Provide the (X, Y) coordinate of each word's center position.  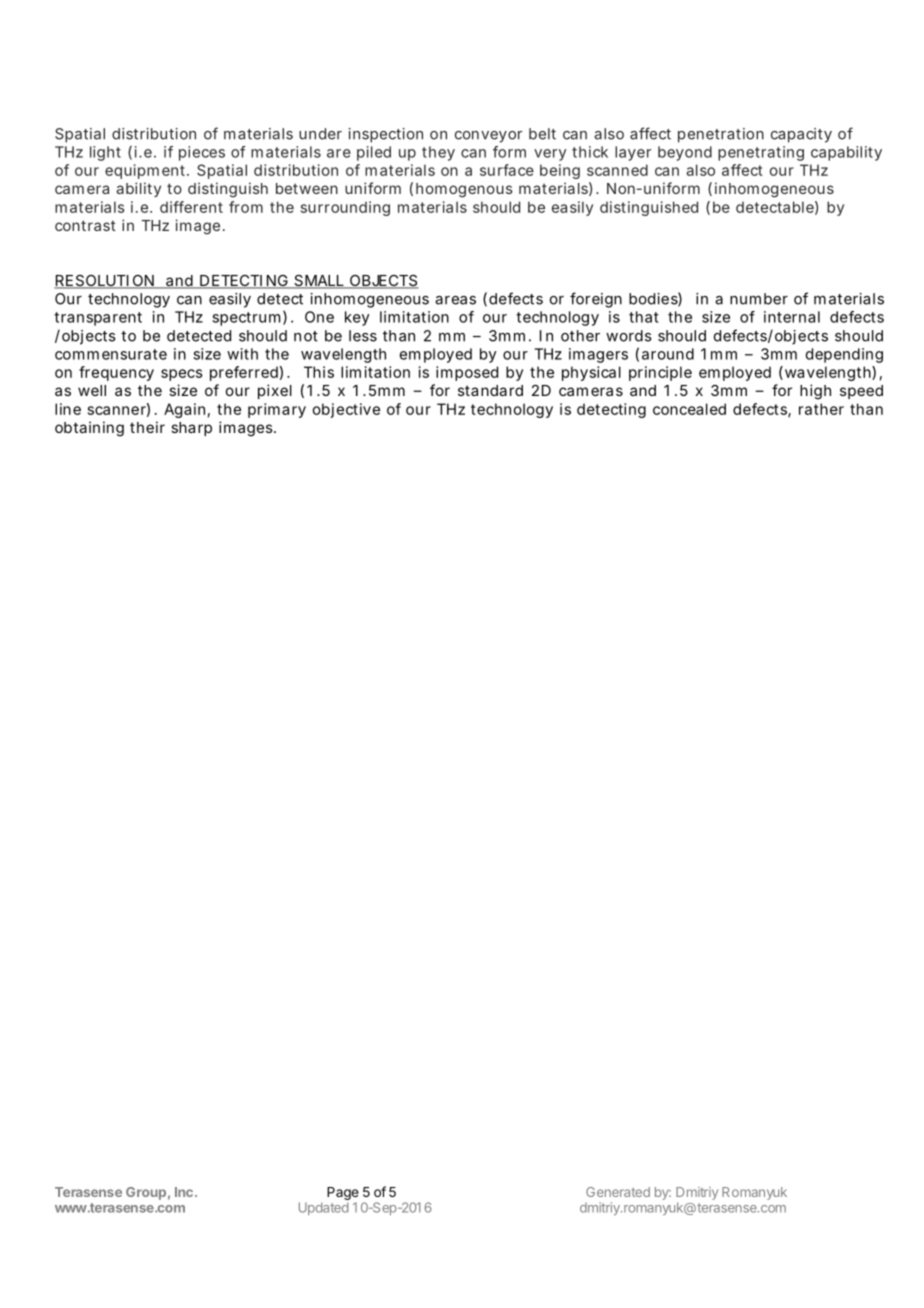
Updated (323, 1208)
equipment (147, 171)
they (438, 153)
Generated (618, 1192)
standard (490, 390)
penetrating (761, 153)
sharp (191, 429)
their (147, 427)
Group (146, 1193)
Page (343, 1193)
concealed (689, 409)
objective (346, 410)
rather (821, 409)
